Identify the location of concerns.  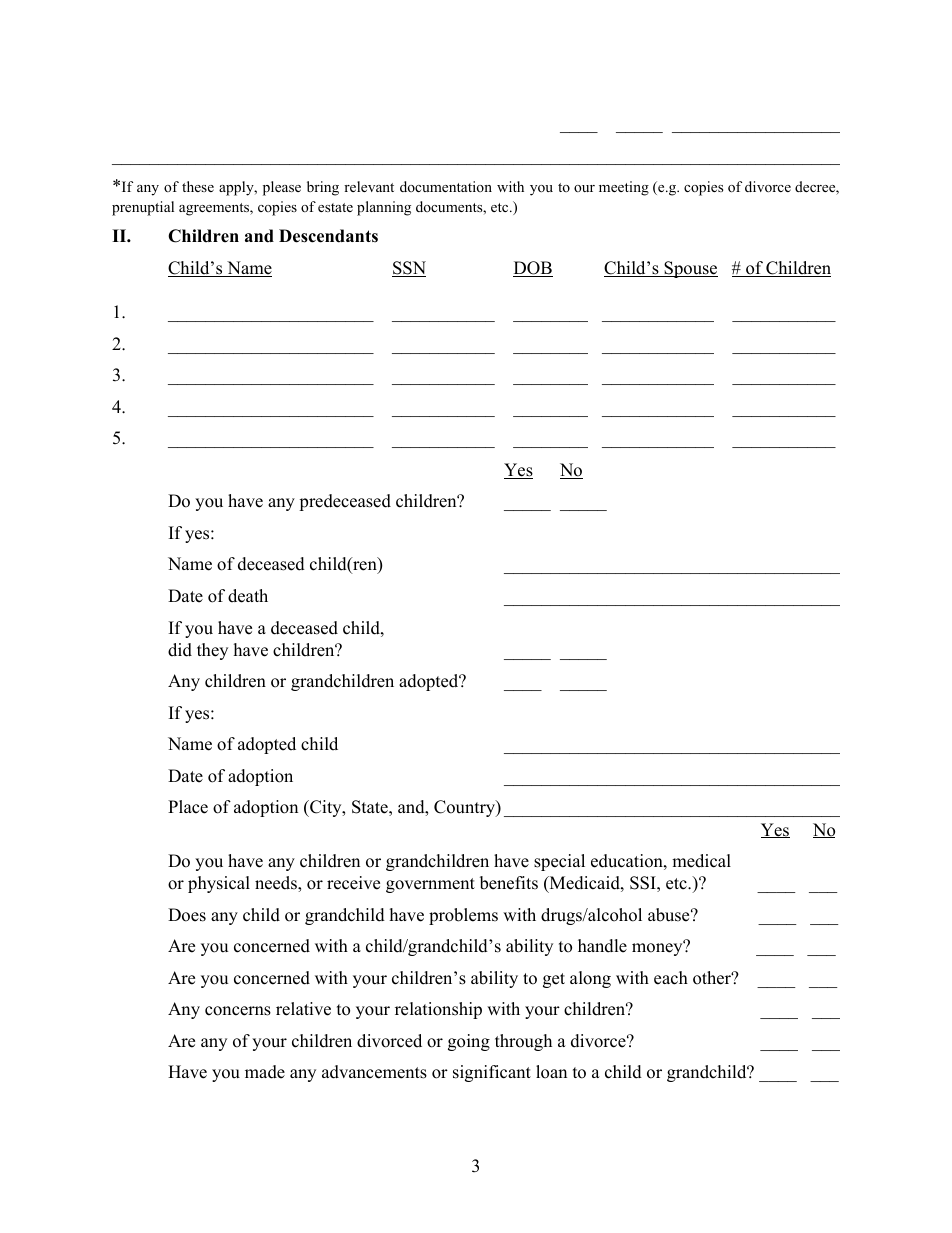
(238, 1011).
